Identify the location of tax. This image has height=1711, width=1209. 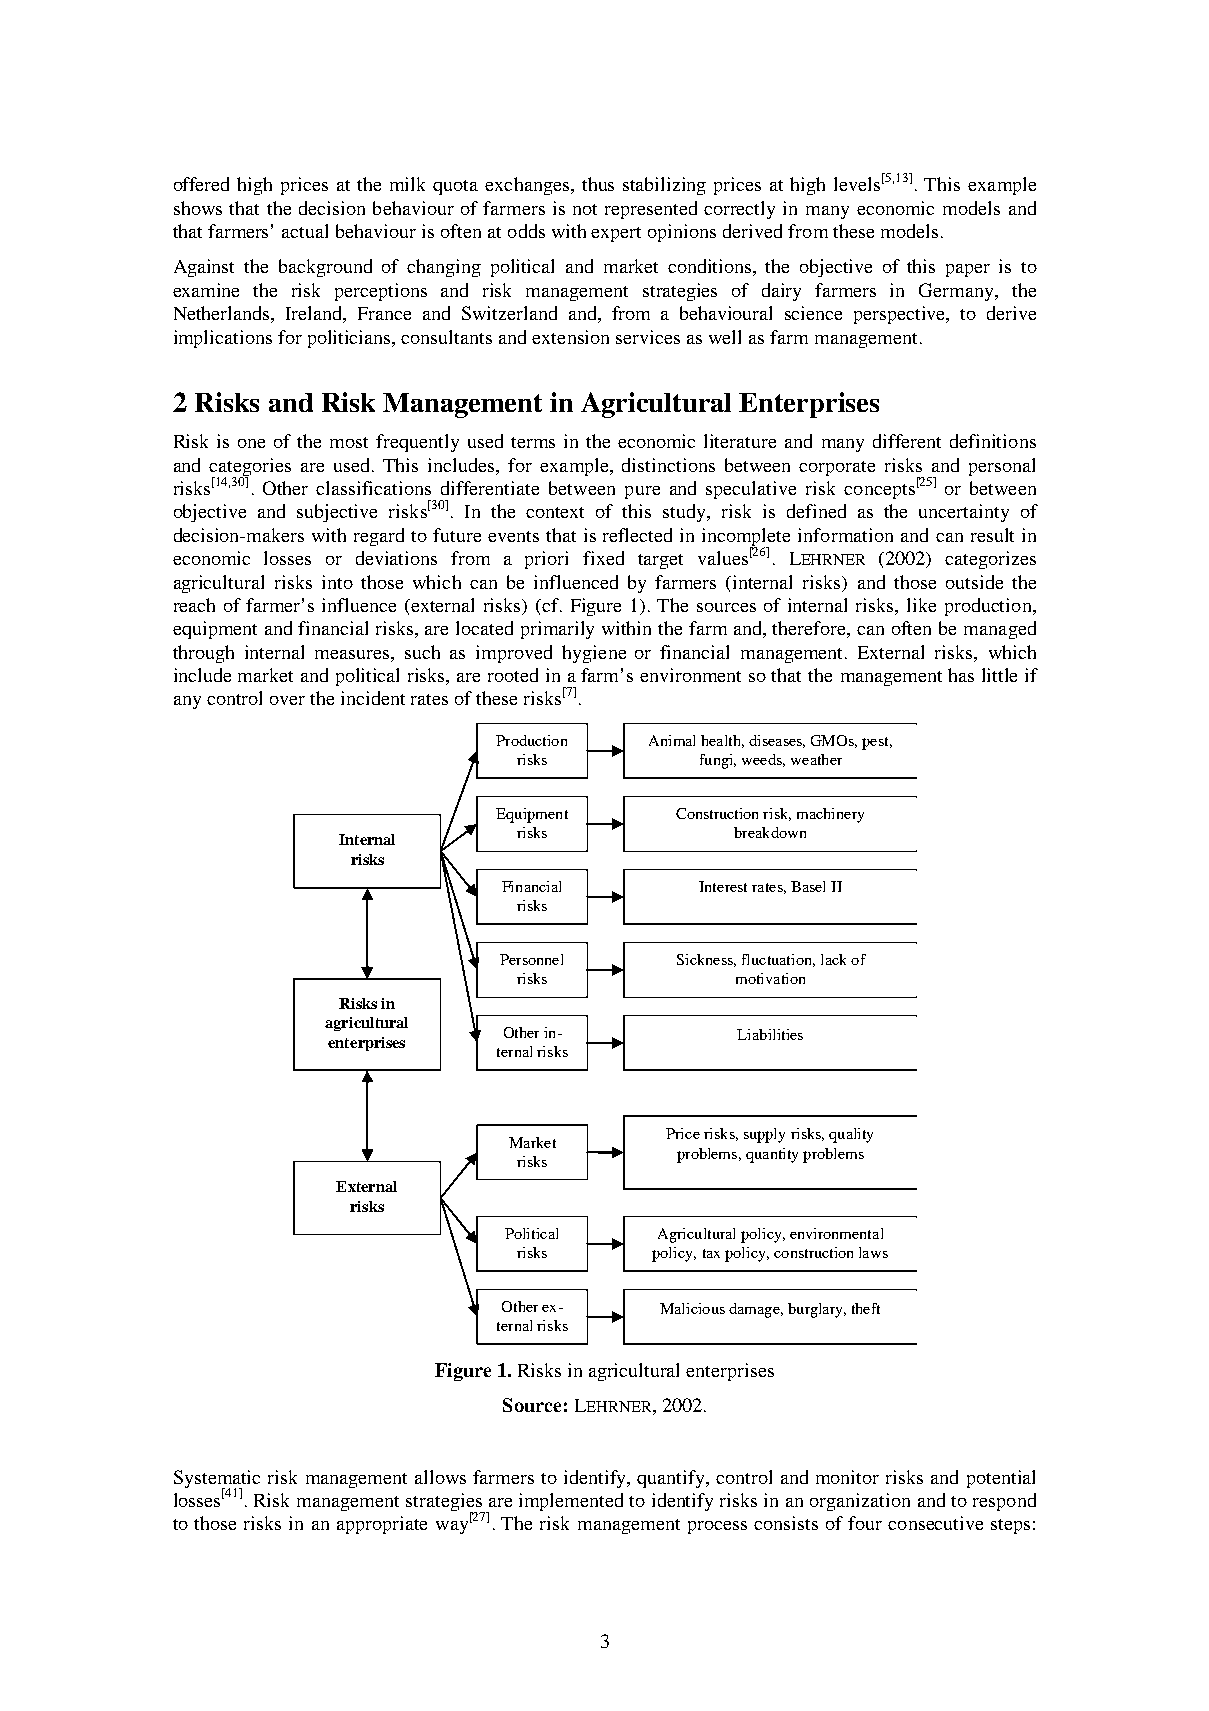
(711, 1253).
